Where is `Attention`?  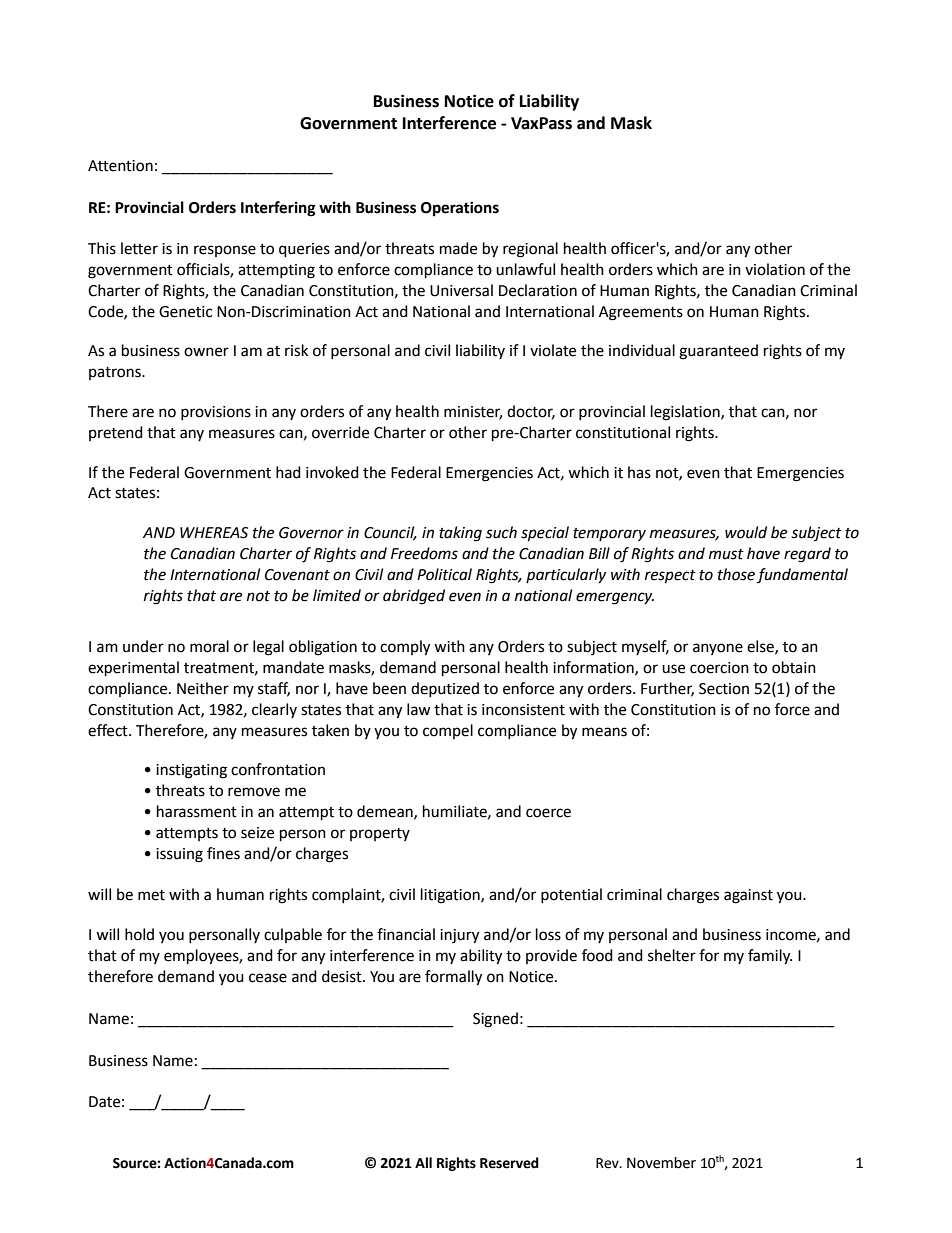
Attention is located at coordinates (120, 166).
